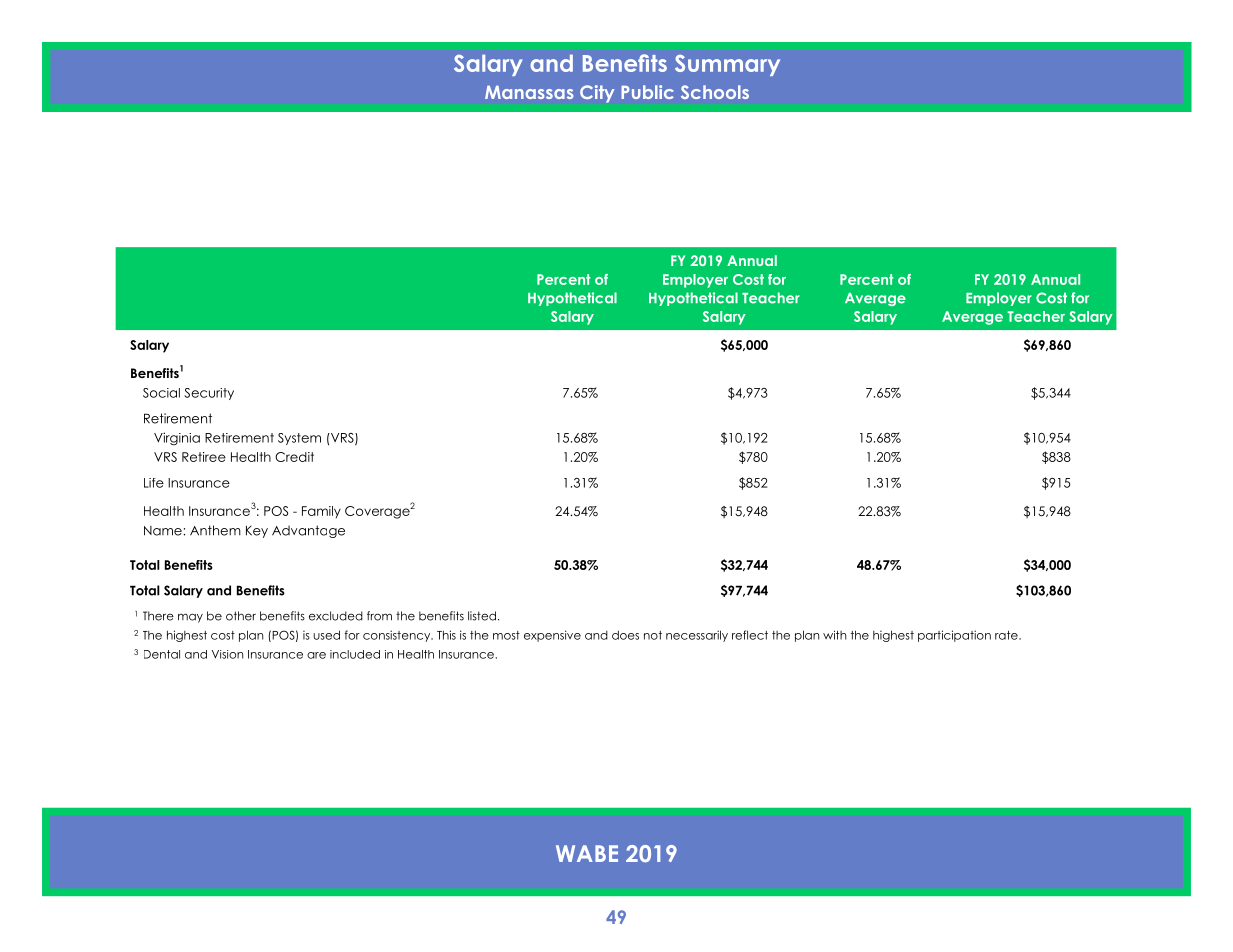 Image resolution: width=1233 pixels, height=952 pixels. I want to click on Vision, so click(227, 654).
